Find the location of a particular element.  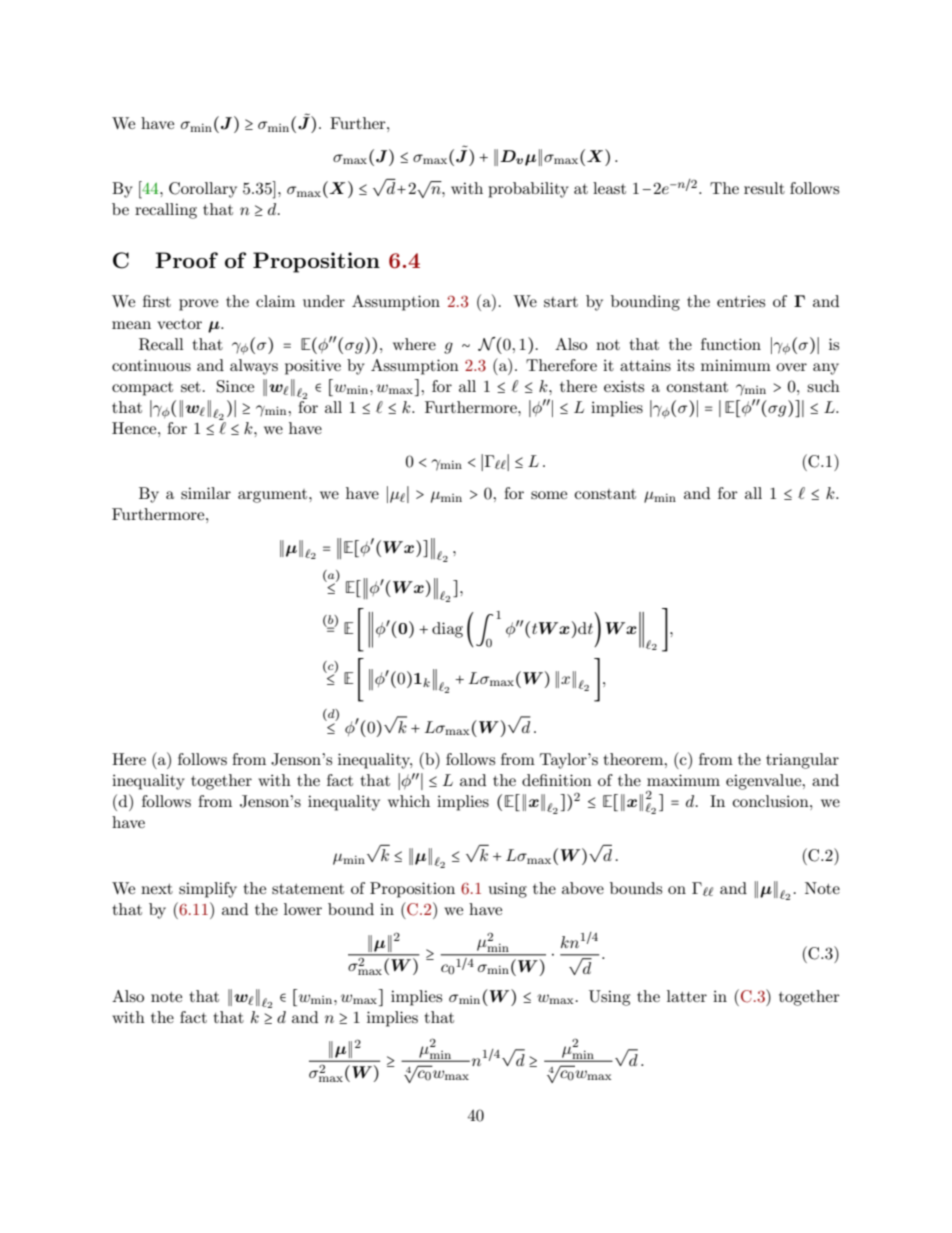

result is located at coordinates (764, 188).
